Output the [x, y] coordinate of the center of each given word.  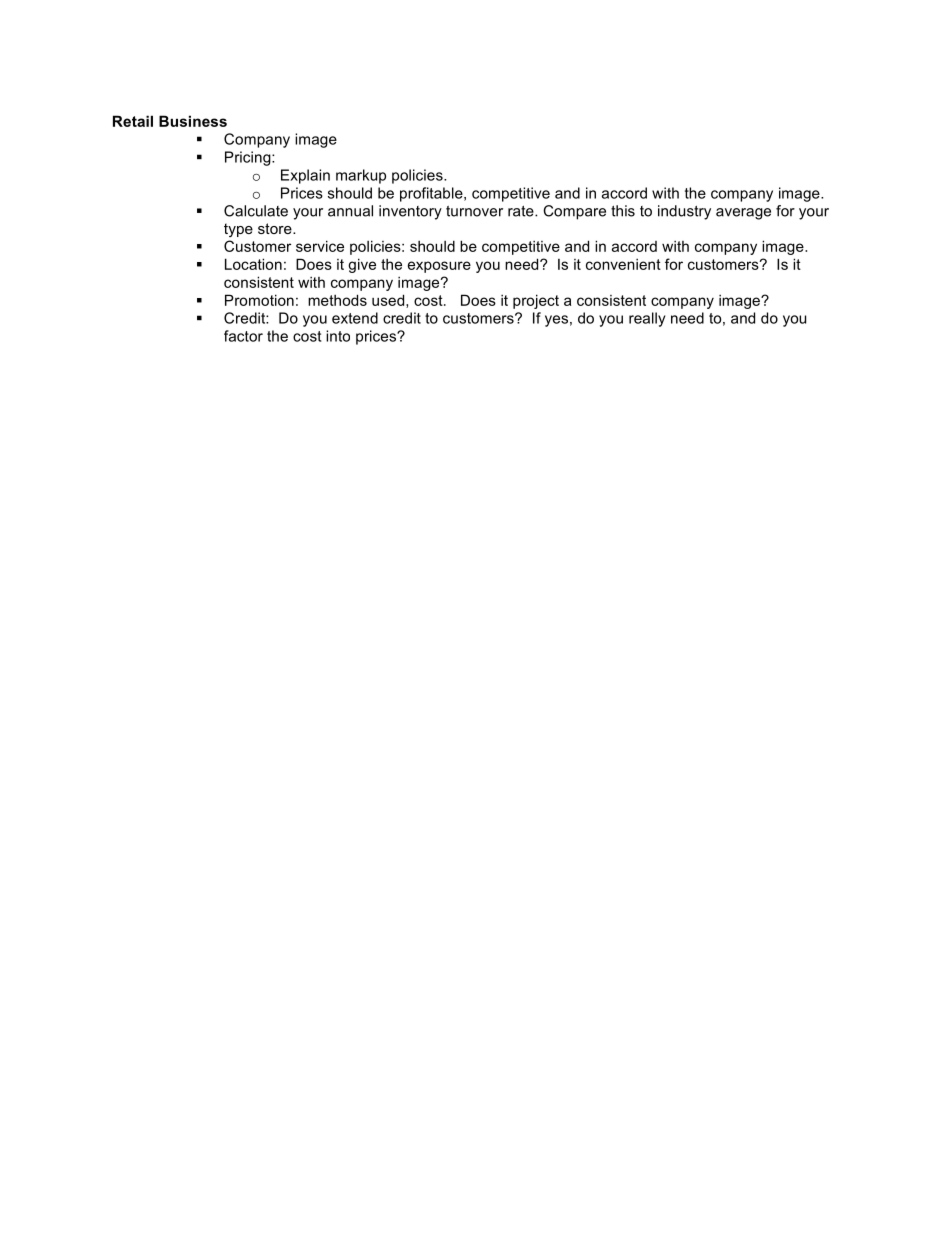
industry [684, 212]
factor [243, 336]
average [743, 214]
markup [361, 176]
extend [355, 318]
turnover [474, 211]
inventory [410, 212]
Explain [305, 176]
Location [253, 264]
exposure [439, 267]
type [238, 230]
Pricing [249, 158]
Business [193, 121]
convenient [623, 264]
